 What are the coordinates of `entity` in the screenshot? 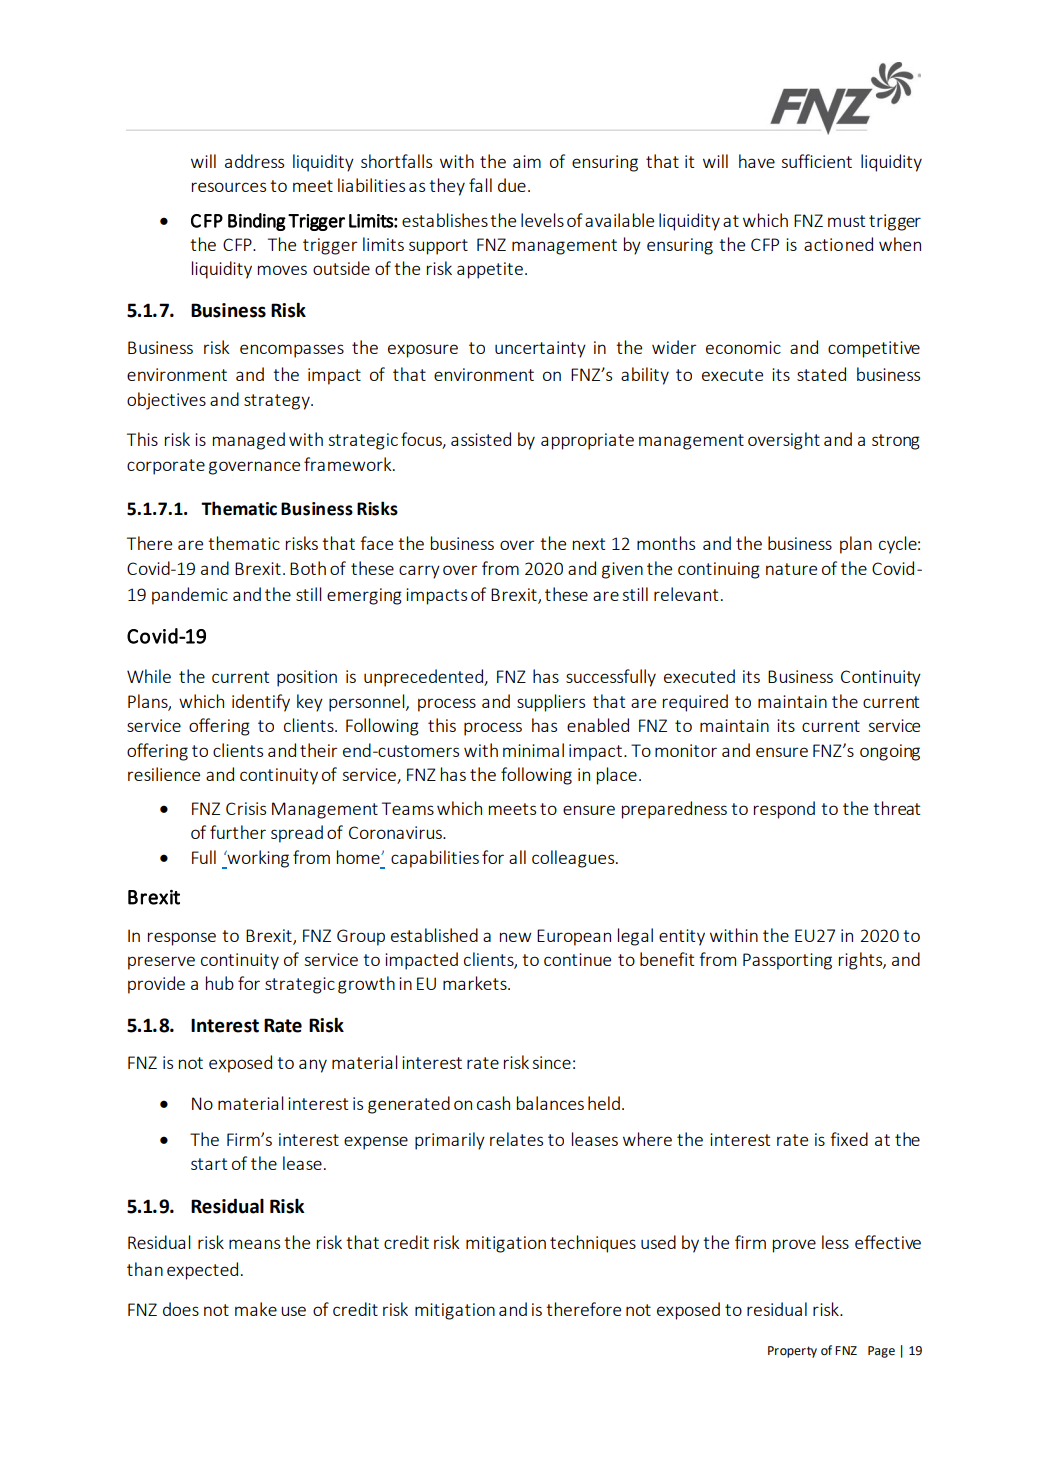 It's located at (682, 937).
